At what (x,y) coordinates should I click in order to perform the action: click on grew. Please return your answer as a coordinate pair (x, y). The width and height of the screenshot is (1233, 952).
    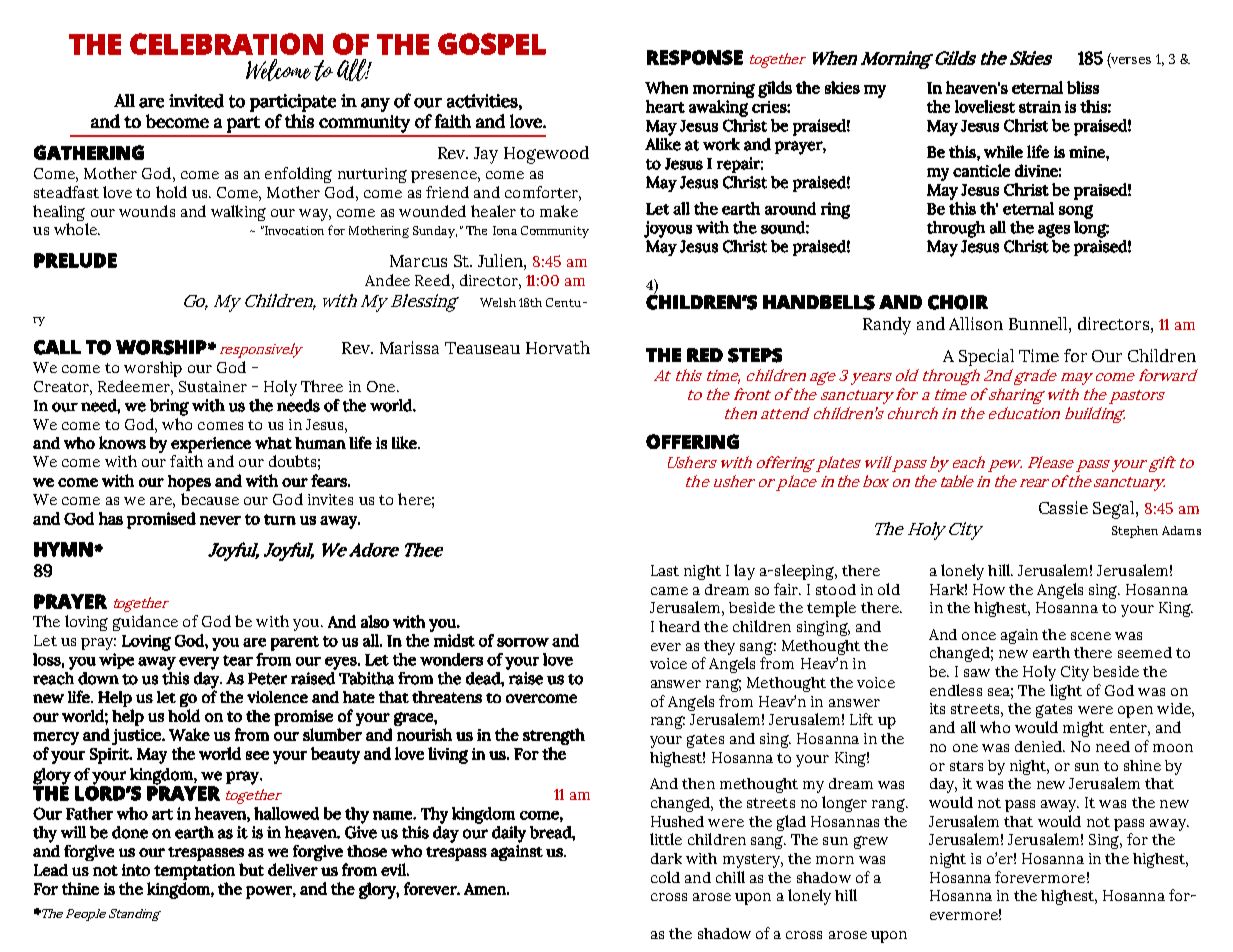
    Looking at the image, I should click on (871, 842).
